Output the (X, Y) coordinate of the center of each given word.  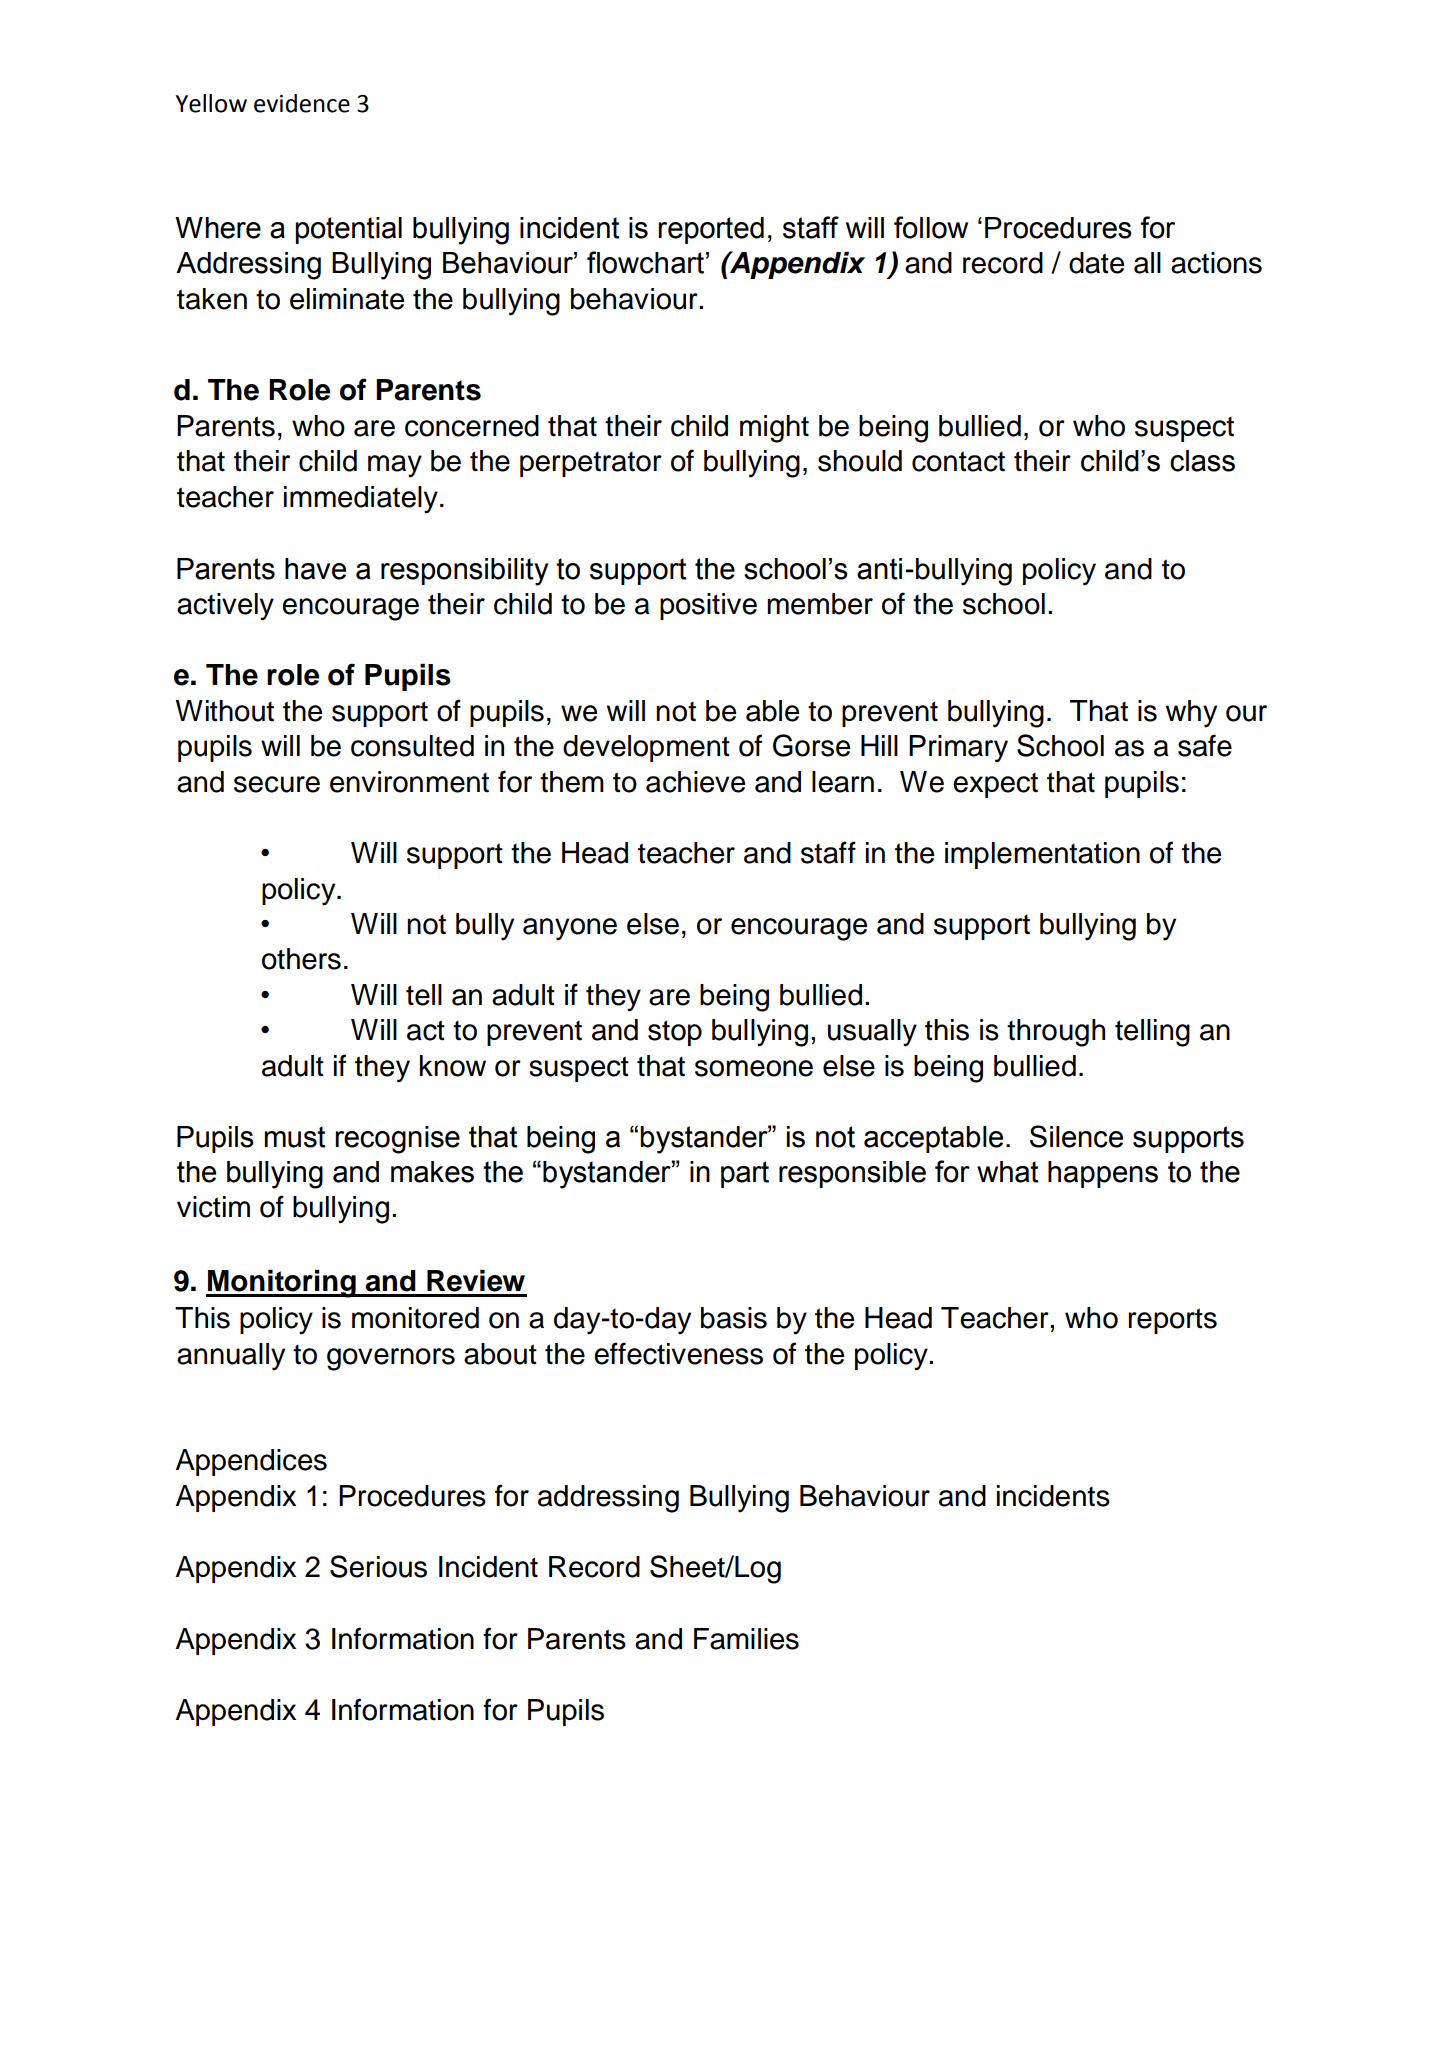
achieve (695, 782)
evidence (302, 103)
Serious (378, 1566)
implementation (1042, 855)
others (301, 959)
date (1096, 263)
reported (711, 230)
